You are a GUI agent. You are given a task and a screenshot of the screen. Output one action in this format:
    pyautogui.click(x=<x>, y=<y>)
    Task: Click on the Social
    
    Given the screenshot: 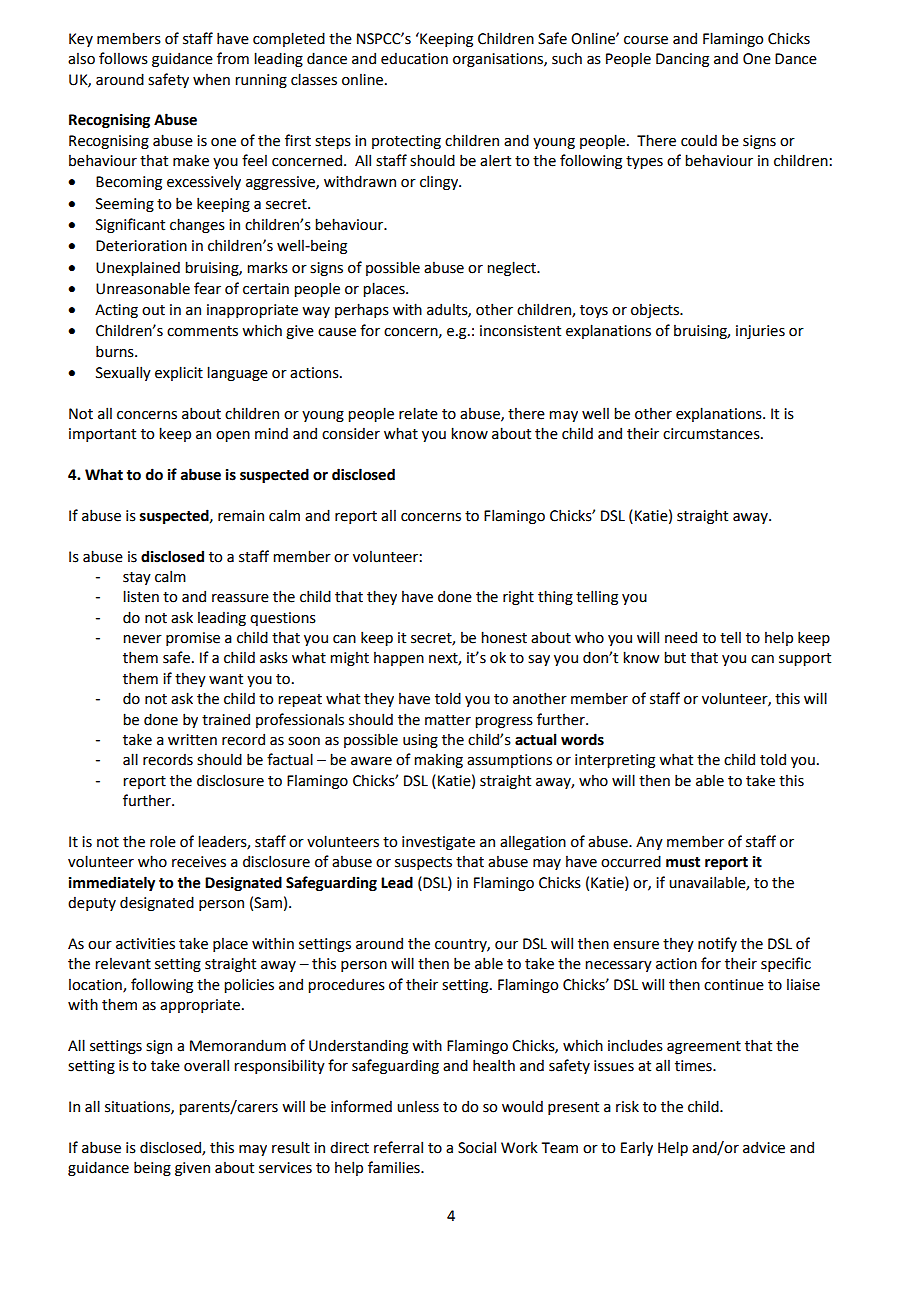 What is the action you would take?
    pyautogui.click(x=477, y=1147)
